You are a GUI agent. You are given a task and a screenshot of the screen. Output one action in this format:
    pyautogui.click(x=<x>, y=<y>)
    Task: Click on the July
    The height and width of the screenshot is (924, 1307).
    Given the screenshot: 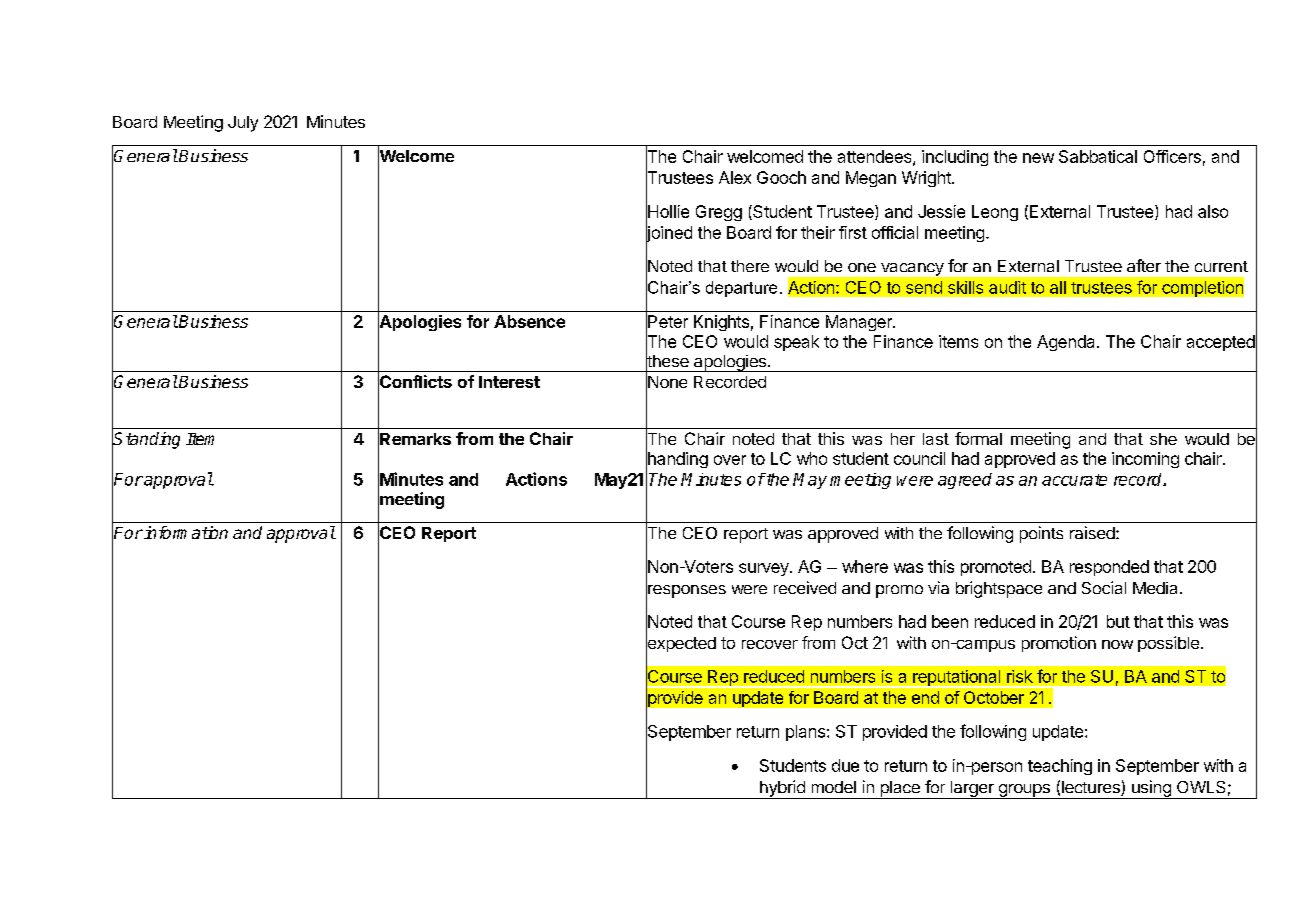 What is the action you would take?
    pyautogui.click(x=243, y=124)
